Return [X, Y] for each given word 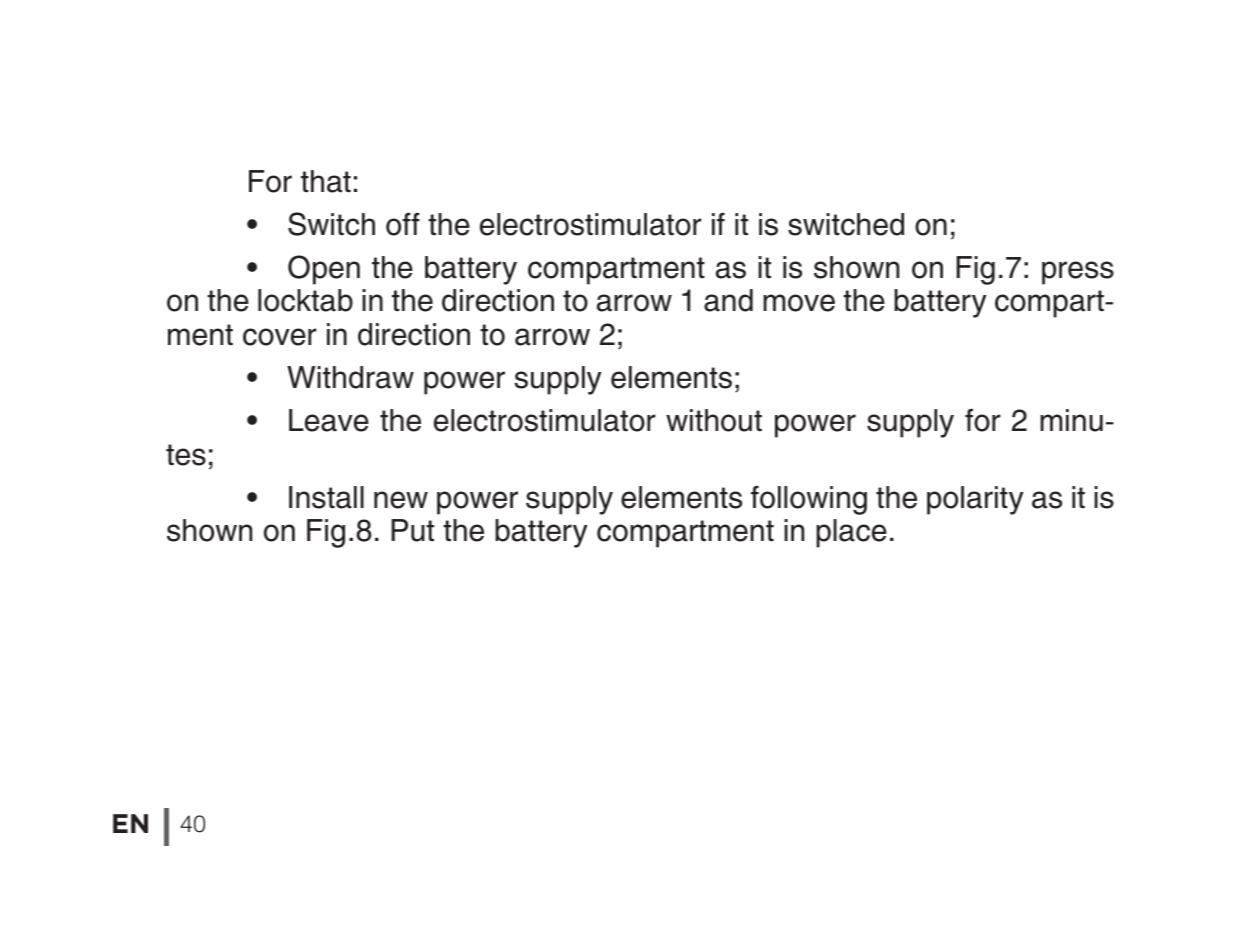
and [728, 300]
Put [412, 530]
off [403, 224]
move [799, 303]
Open [324, 270]
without [714, 420]
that [326, 181]
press [1078, 273]
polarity [975, 500]
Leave [329, 420]
